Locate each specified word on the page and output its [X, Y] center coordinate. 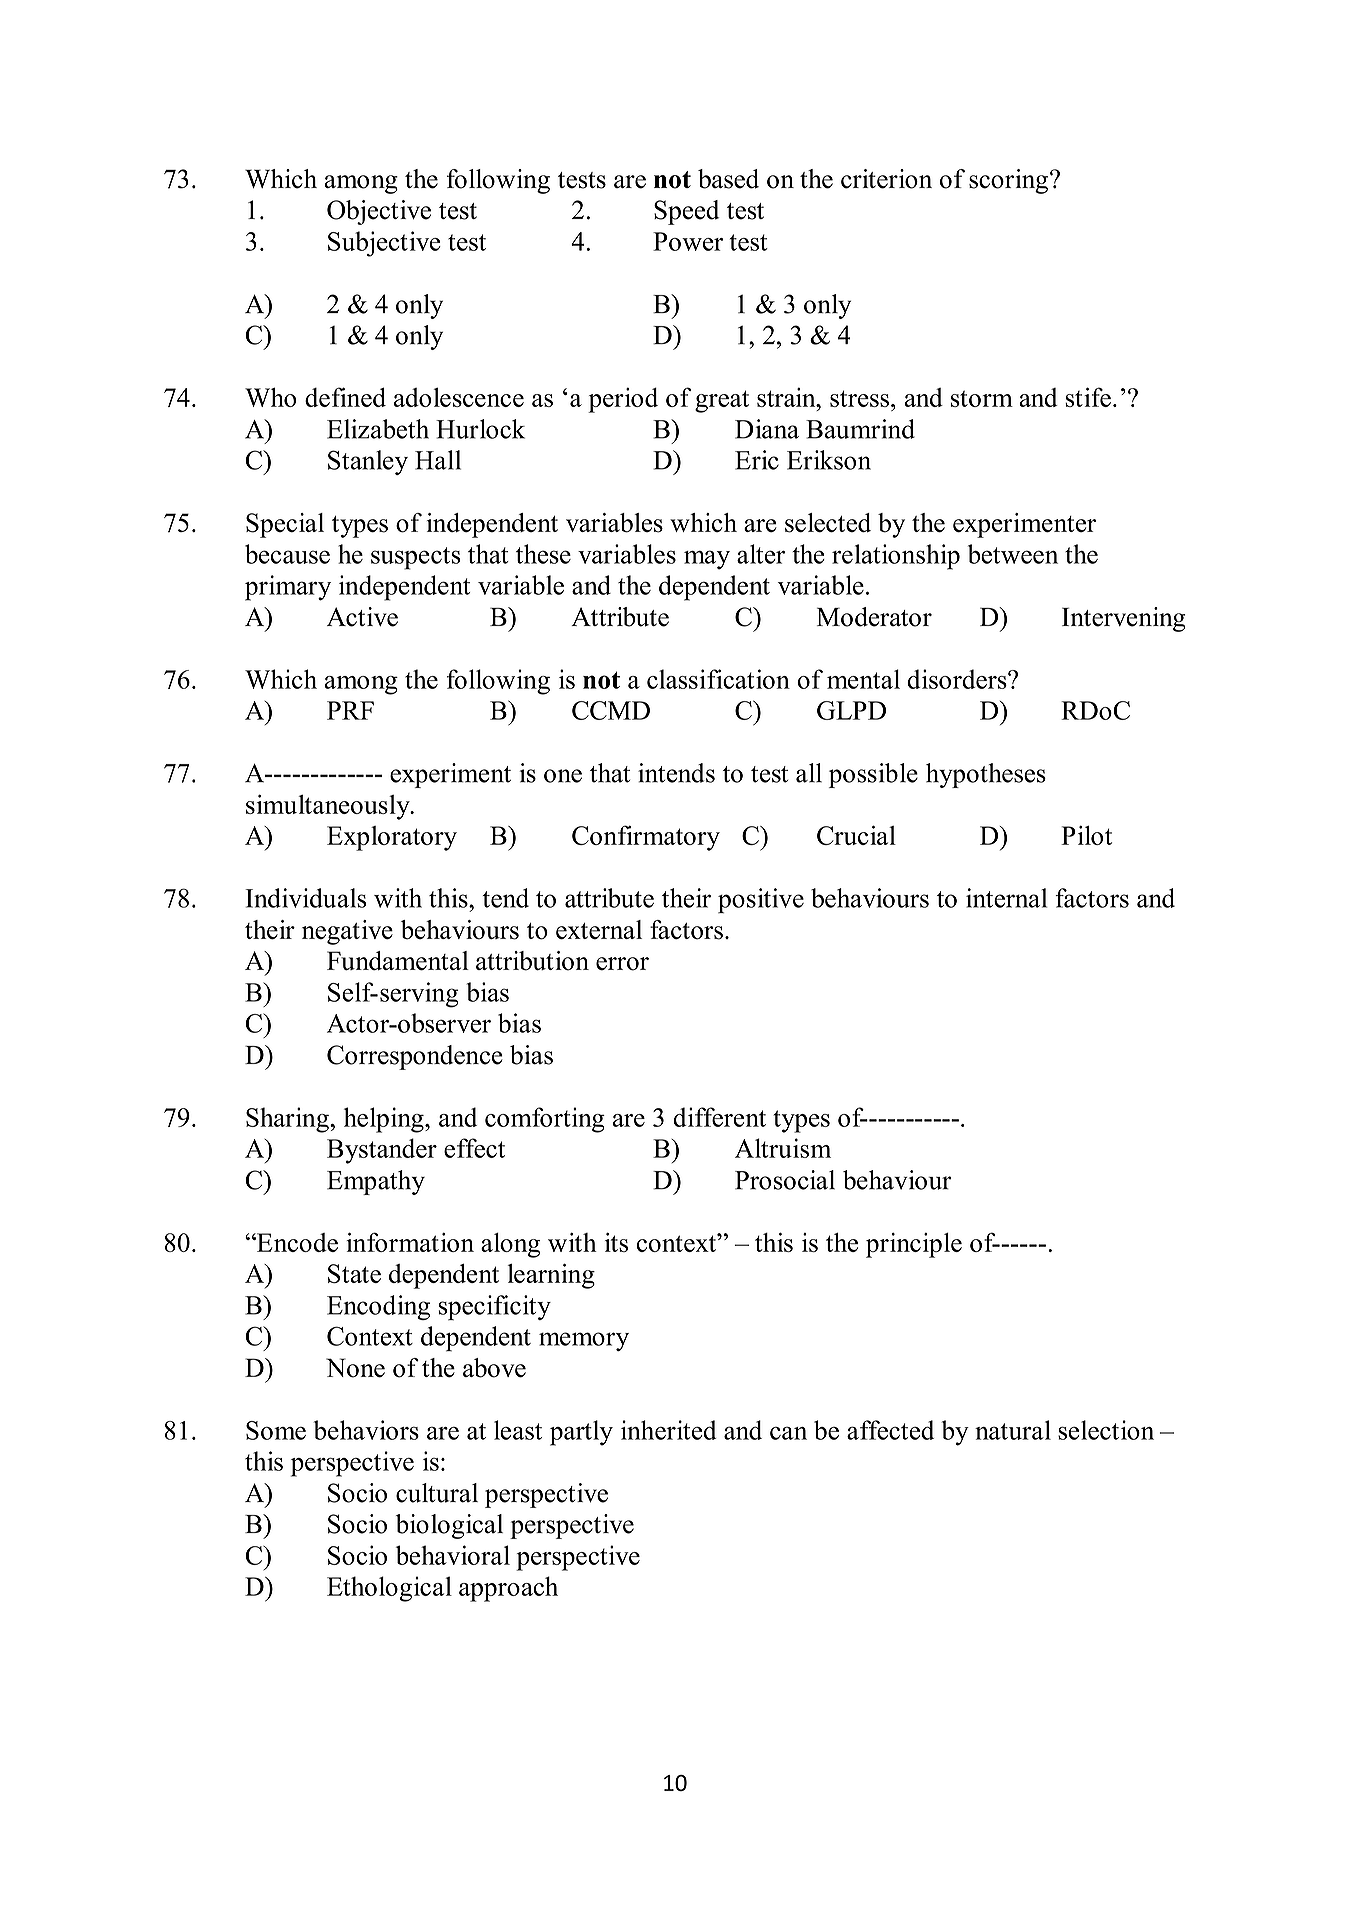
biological [449, 1526]
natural [1013, 1430]
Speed [687, 212]
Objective [379, 212]
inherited [669, 1430]
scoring [1008, 181]
